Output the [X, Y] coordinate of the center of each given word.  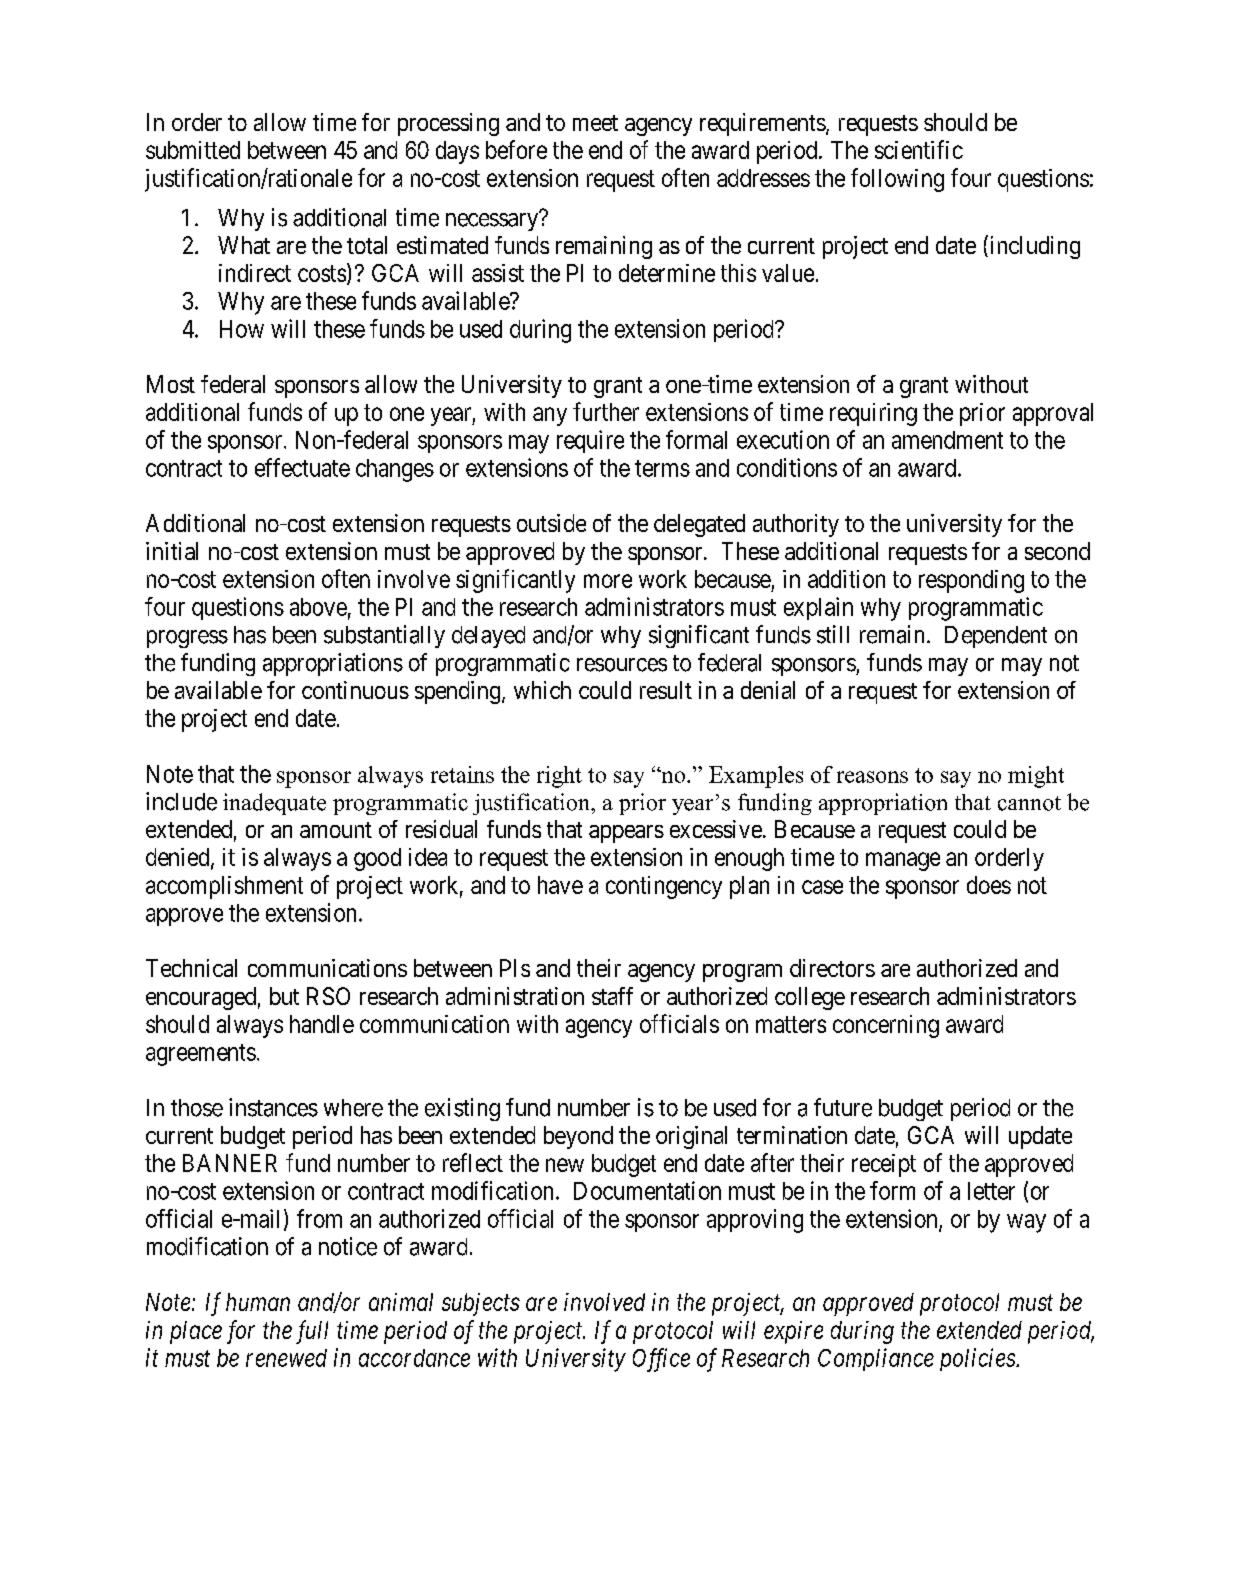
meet [595, 123]
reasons [872, 777]
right [559, 777]
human [258, 1302]
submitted [193, 150]
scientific [919, 149]
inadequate [274, 804]
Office [661, 1360]
